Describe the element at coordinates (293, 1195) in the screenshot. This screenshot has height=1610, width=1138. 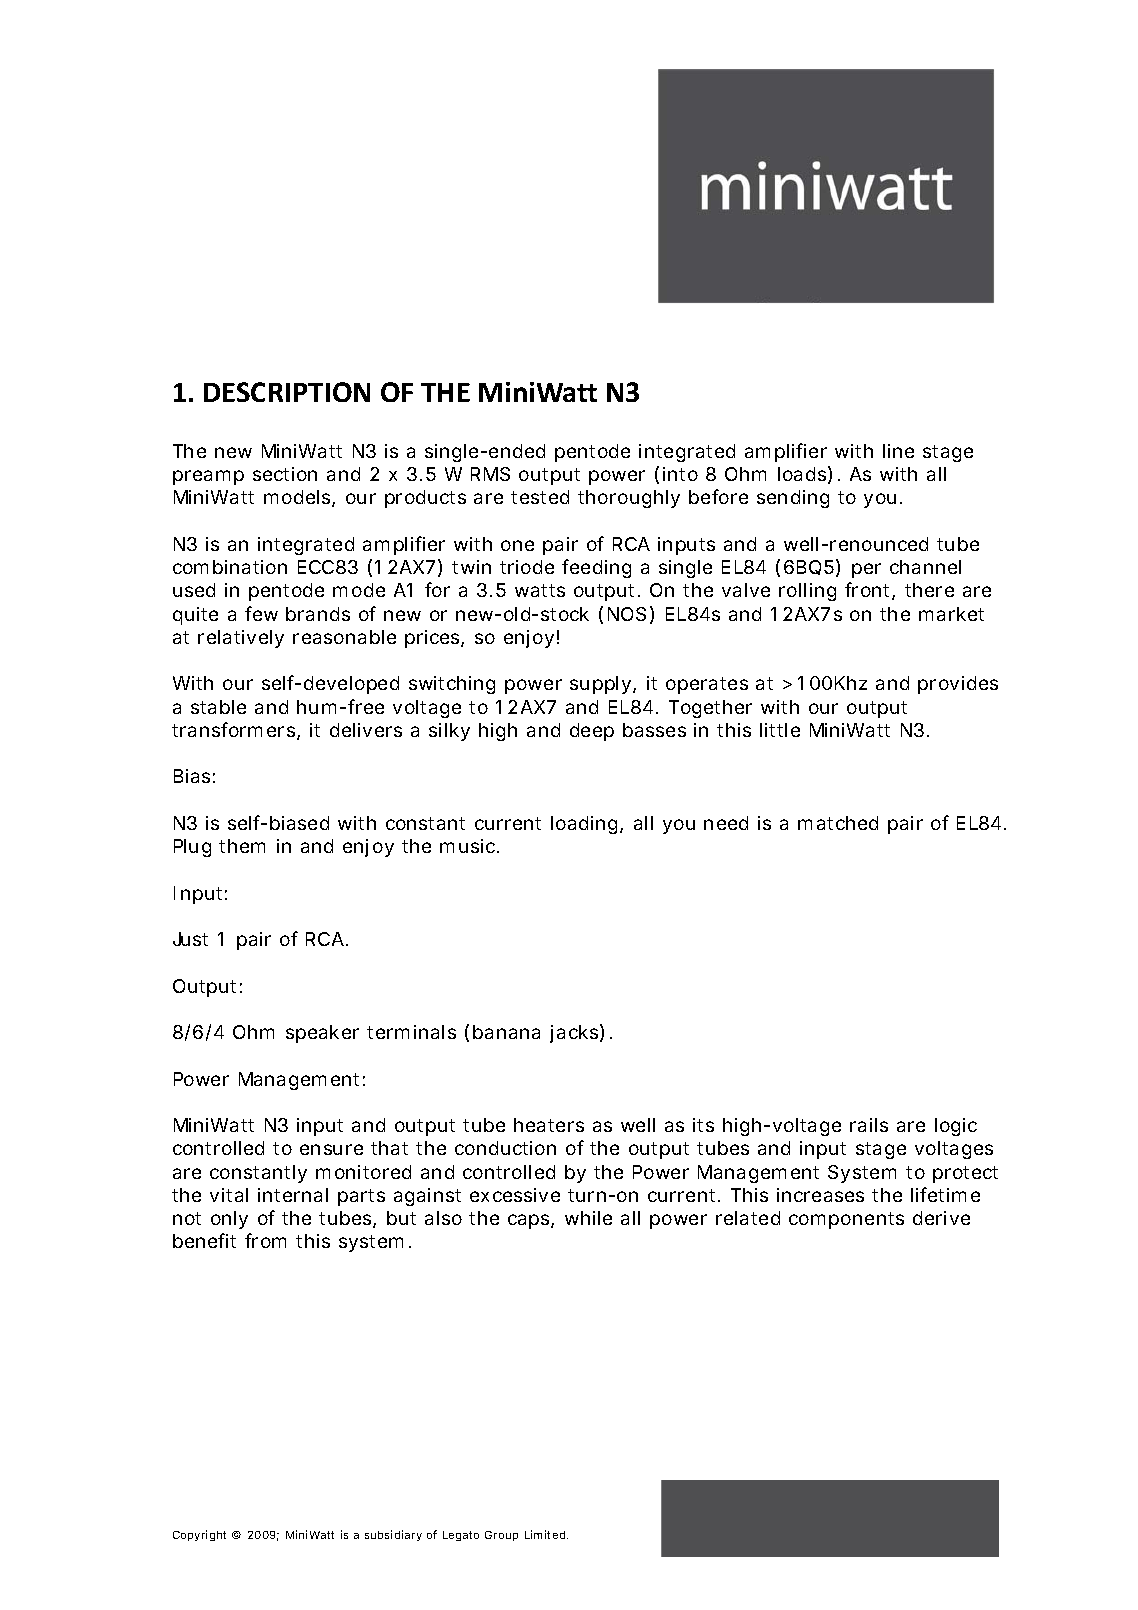
I see `internal` at that location.
